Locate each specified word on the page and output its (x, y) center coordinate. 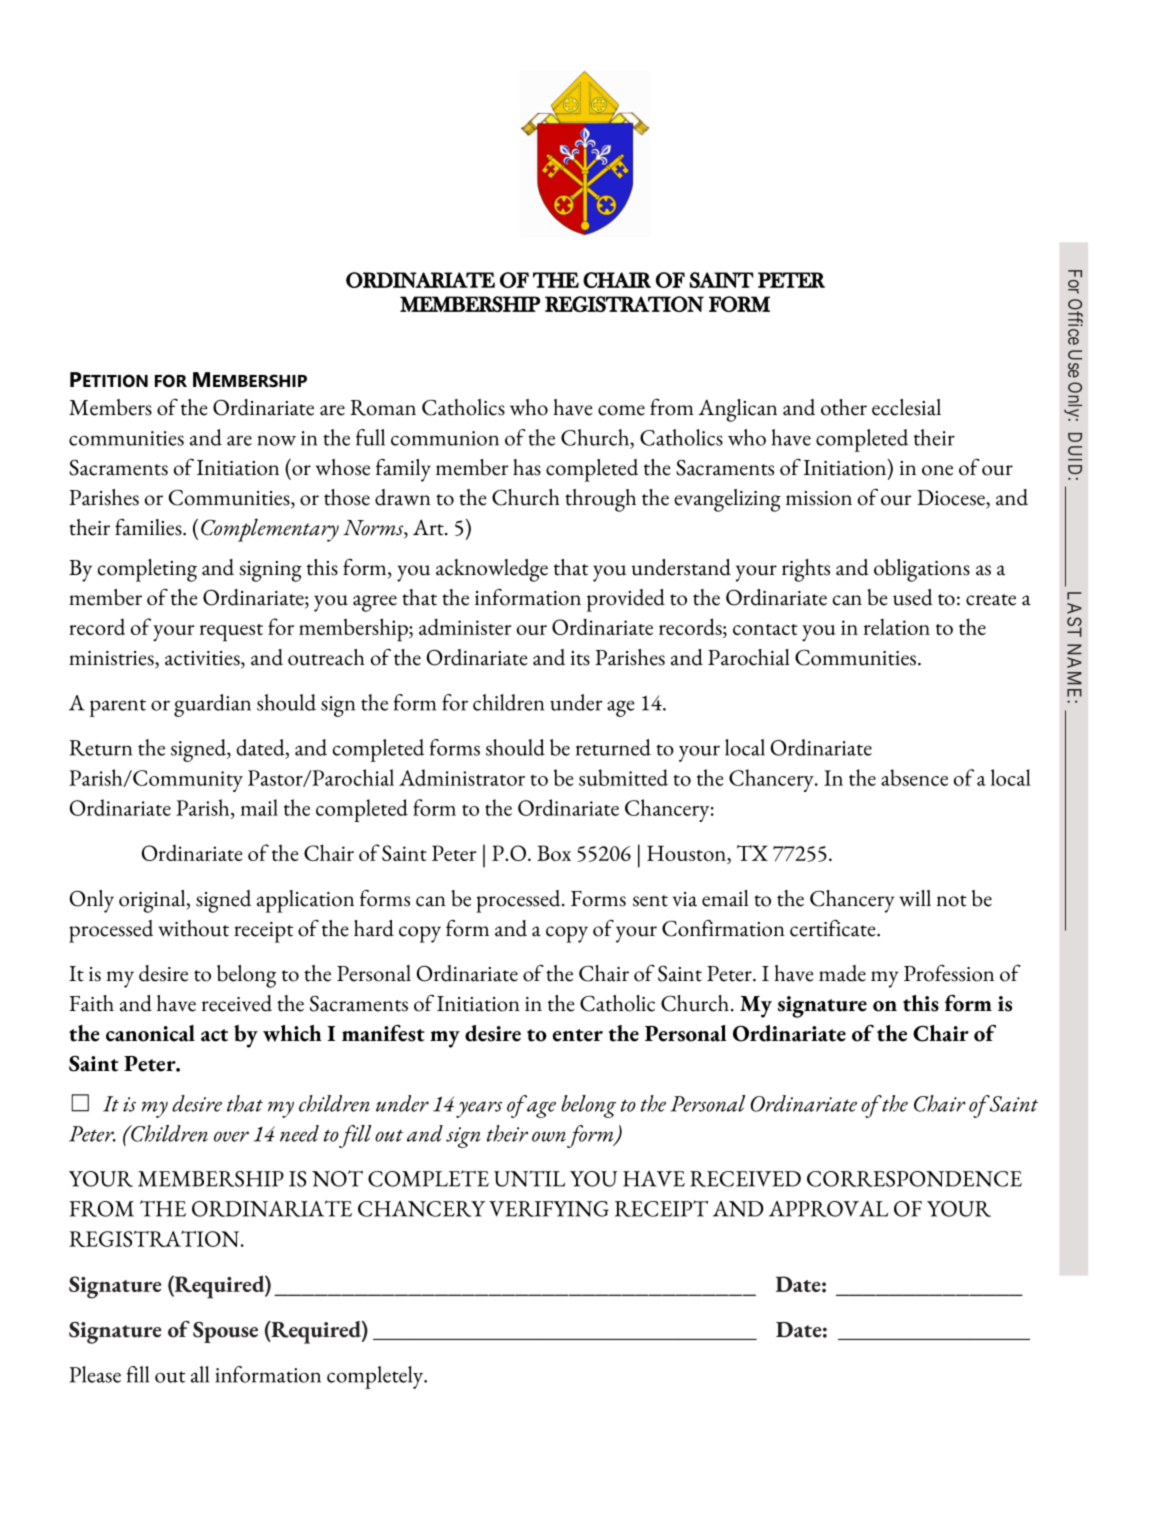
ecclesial (906, 407)
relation (897, 627)
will (915, 898)
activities (203, 659)
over (231, 1136)
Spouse (225, 1332)
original (153, 901)
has (527, 467)
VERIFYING (549, 1209)
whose (343, 467)
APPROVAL (828, 1209)
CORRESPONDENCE (914, 1179)
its (580, 658)
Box (554, 853)
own (549, 1136)
